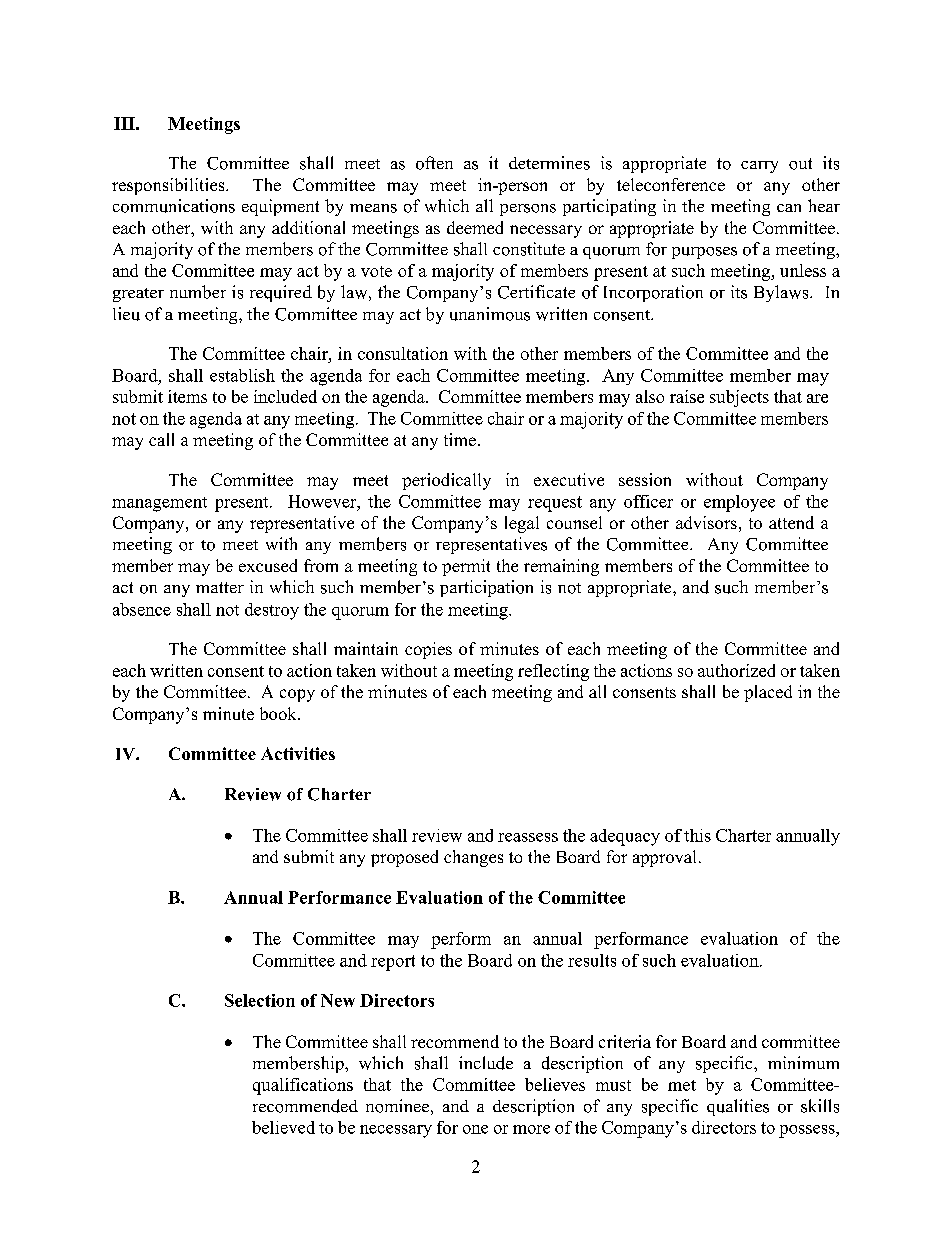 The height and width of the document is (1233, 952). Describe the element at coordinates (475, 1129) in the document. I see `one` at that location.
